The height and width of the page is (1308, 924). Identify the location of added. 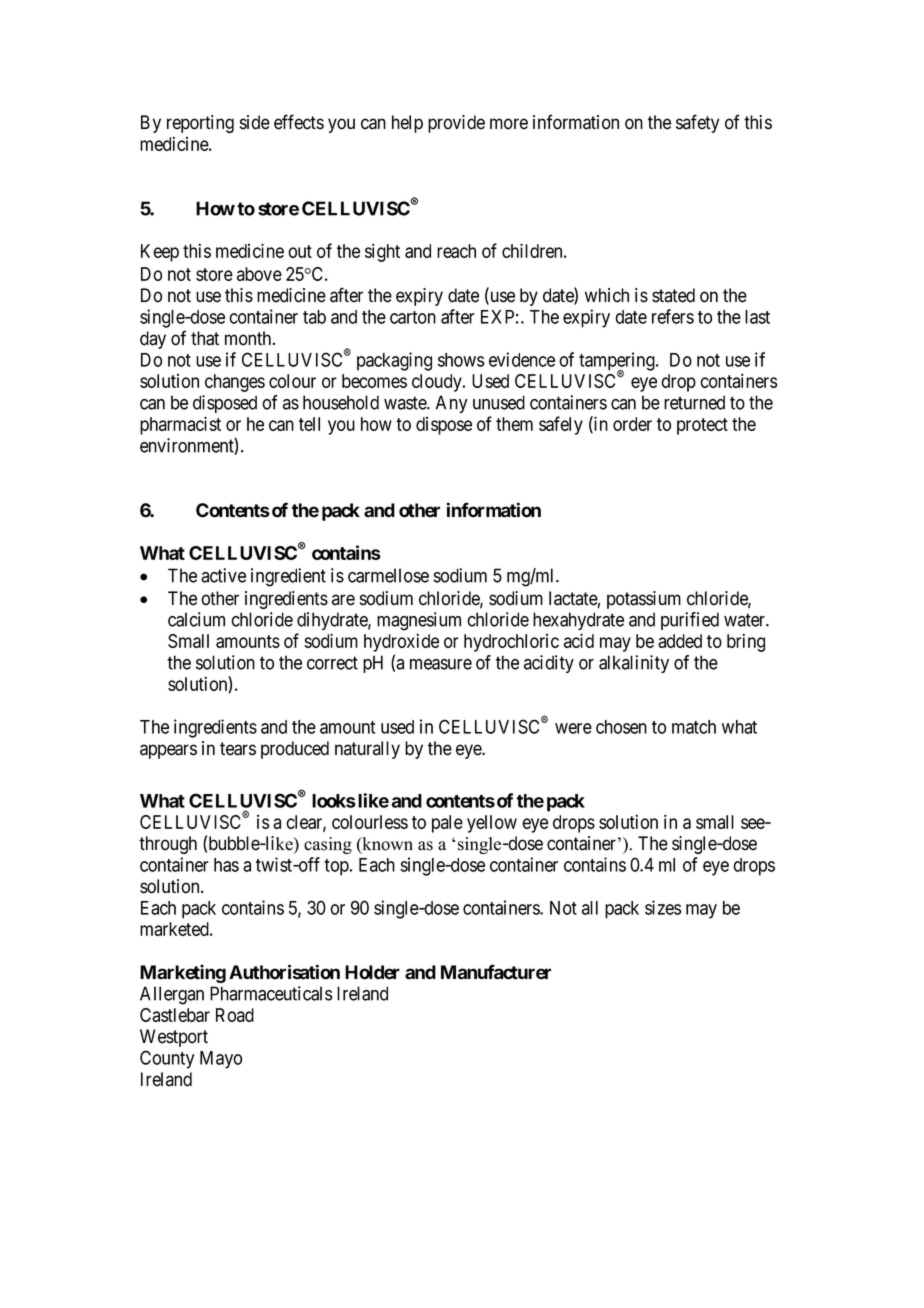
(680, 641).
